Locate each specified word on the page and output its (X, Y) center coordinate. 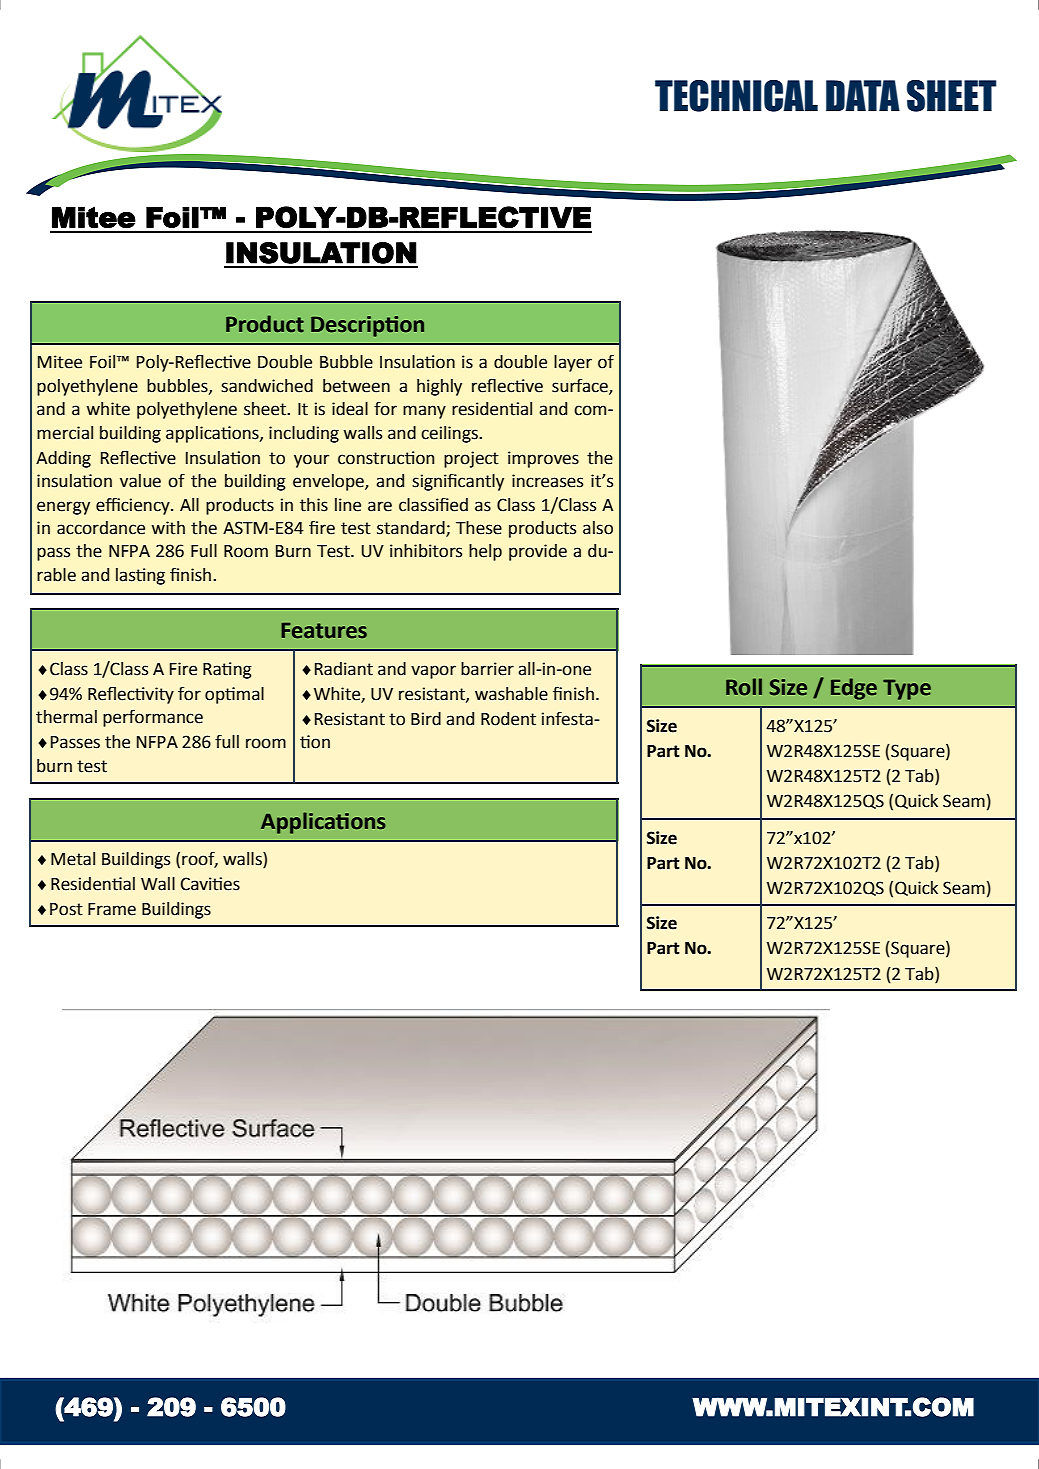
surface (581, 386)
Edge (854, 689)
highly (439, 387)
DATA (863, 95)
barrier (487, 669)
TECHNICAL (736, 96)
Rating (227, 670)
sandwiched (267, 386)
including (304, 434)
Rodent (508, 719)
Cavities (210, 884)
